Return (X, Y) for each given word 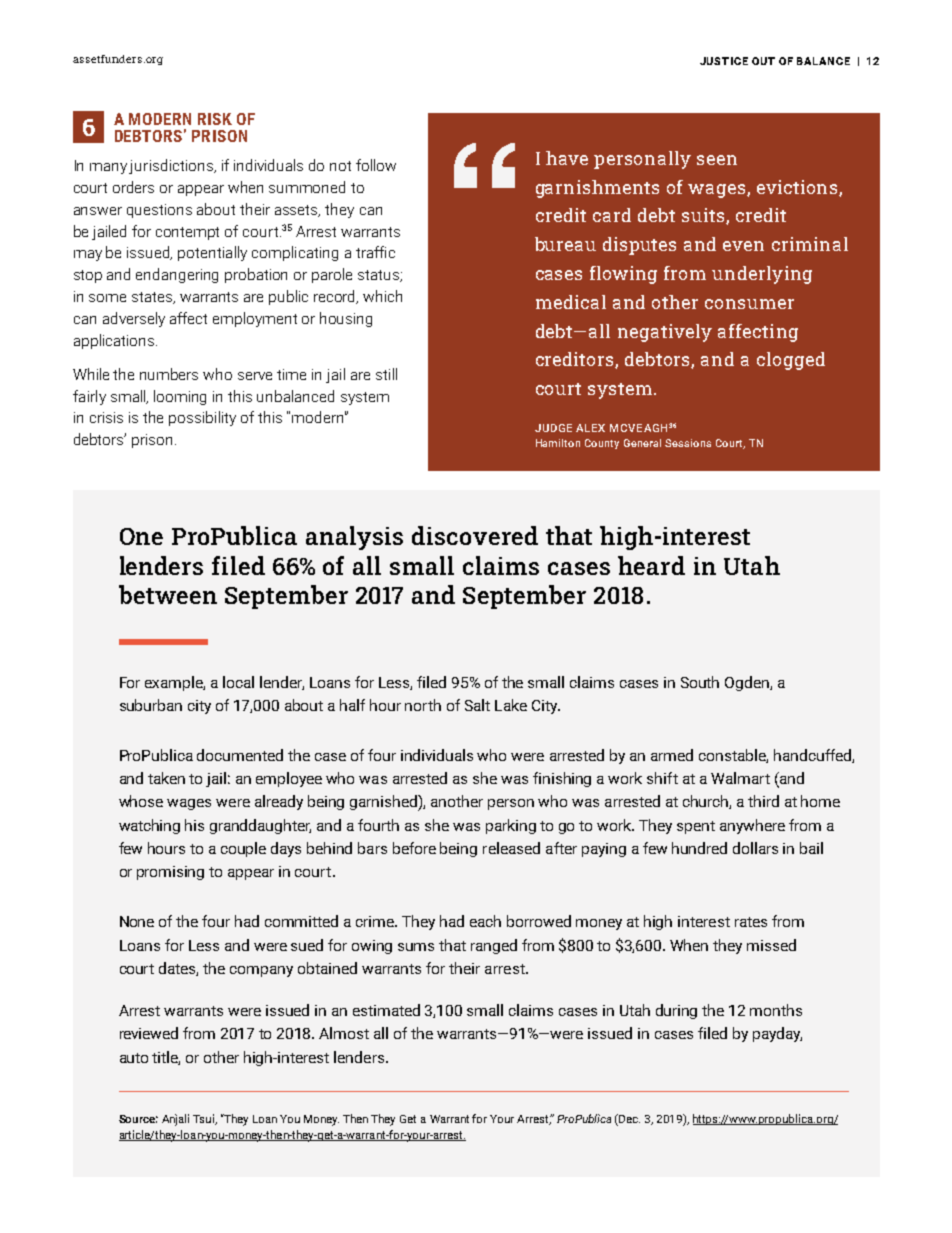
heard (651, 565)
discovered (475, 535)
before (414, 848)
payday (777, 1034)
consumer (749, 304)
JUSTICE (724, 61)
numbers (169, 374)
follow (376, 165)
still (386, 374)
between (168, 594)
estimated (386, 1010)
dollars (755, 848)
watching (149, 826)
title (166, 1058)
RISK (215, 119)
